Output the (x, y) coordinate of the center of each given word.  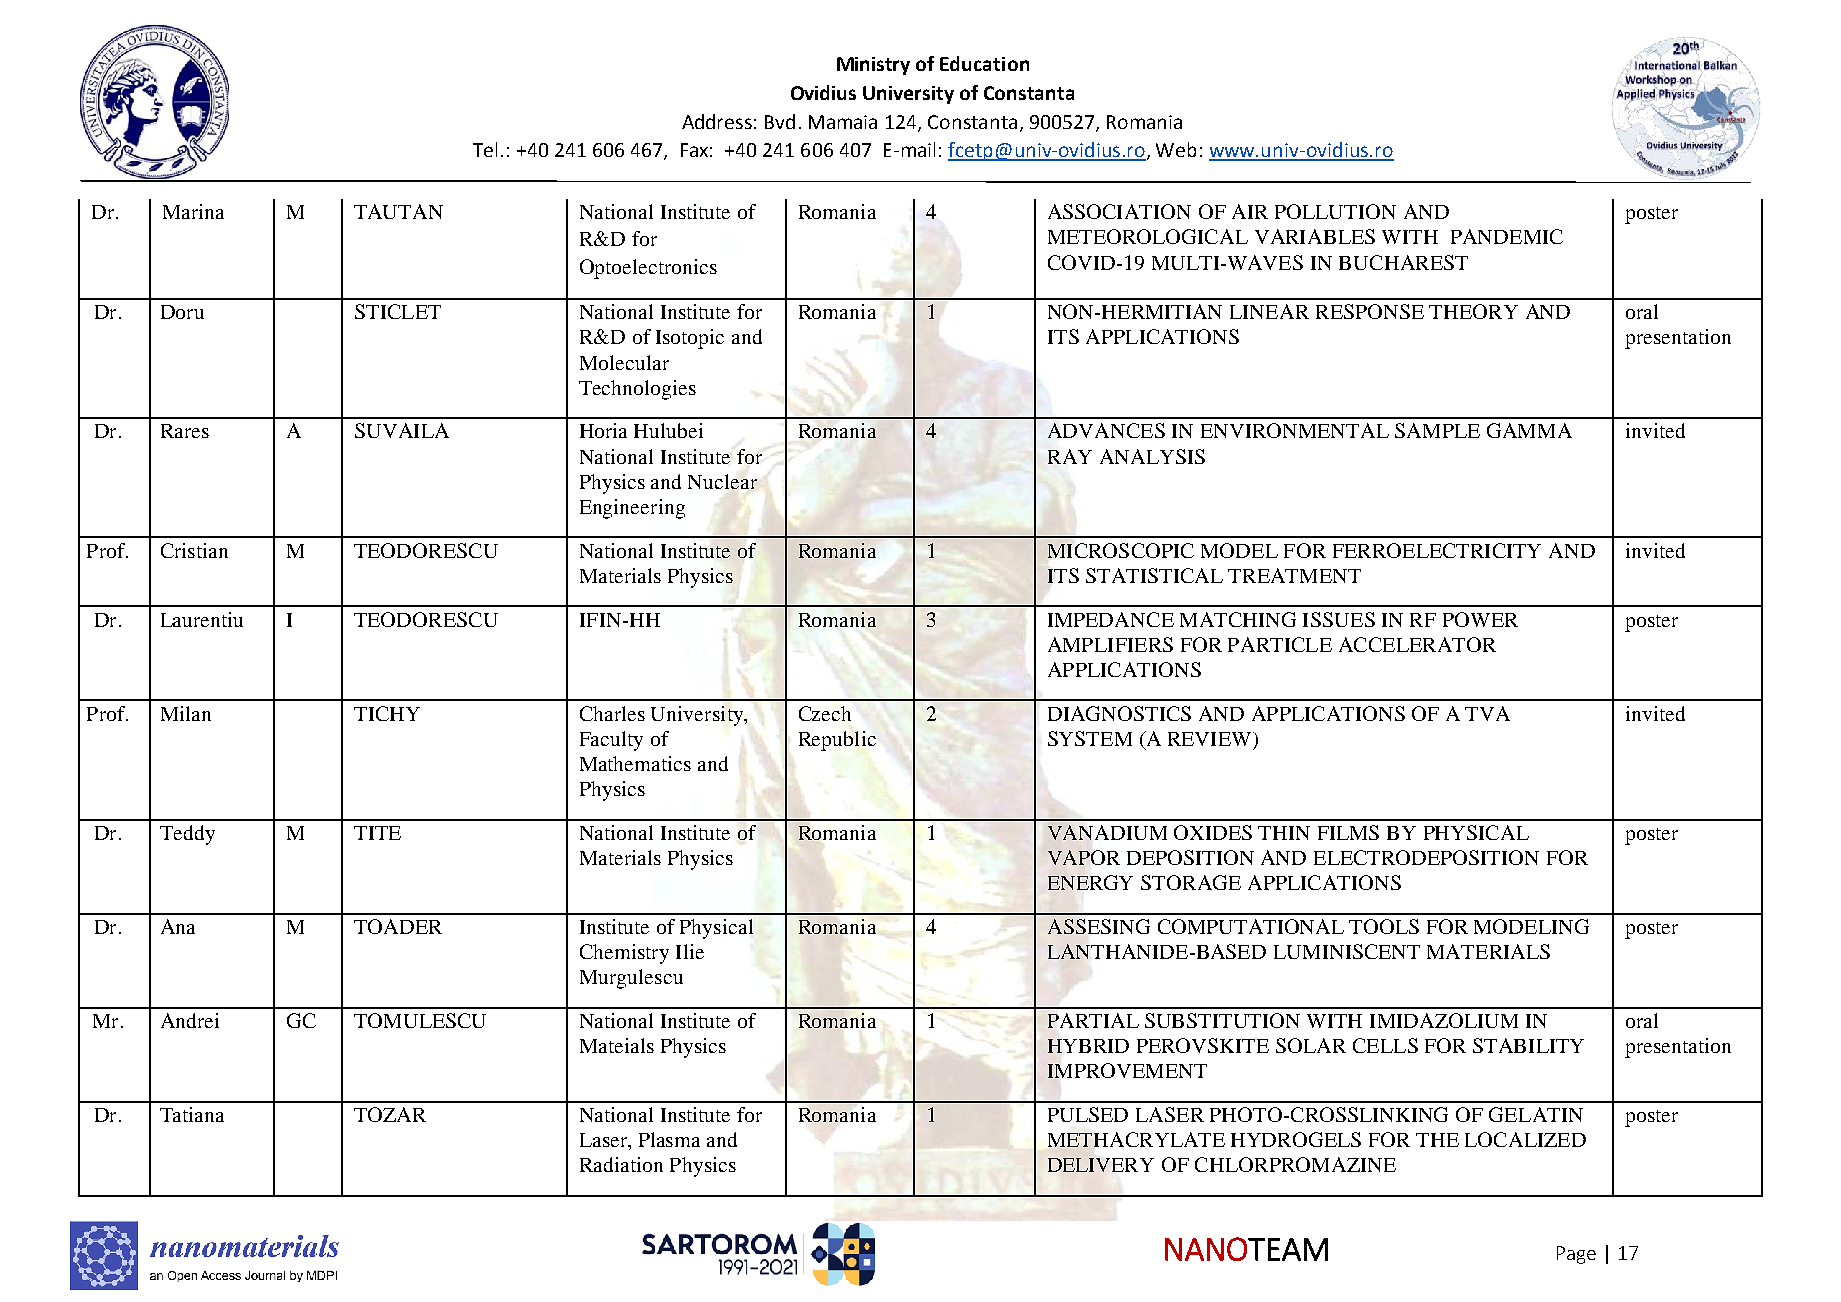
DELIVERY (1101, 1165)
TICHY (387, 713)
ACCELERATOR (1417, 644)
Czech (825, 713)
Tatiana (192, 1114)
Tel (485, 149)
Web (1176, 149)
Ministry (873, 66)
